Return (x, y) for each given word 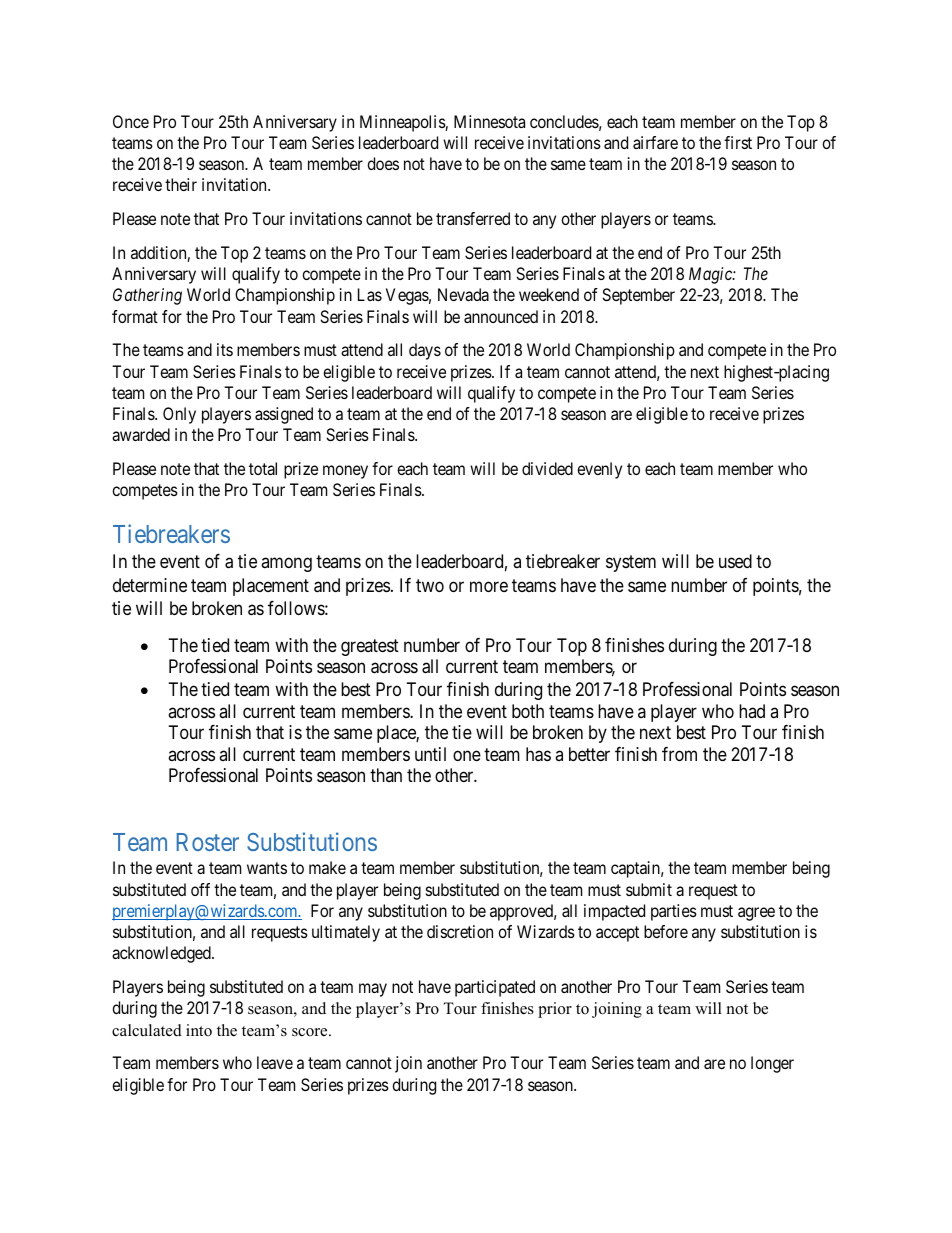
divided (547, 468)
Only (179, 415)
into (199, 1030)
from (679, 754)
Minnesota (489, 121)
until (430, 754)
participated (495, 988)
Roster (208, 842)
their (181, 184)
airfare (655, 142)
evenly (599, 470)
